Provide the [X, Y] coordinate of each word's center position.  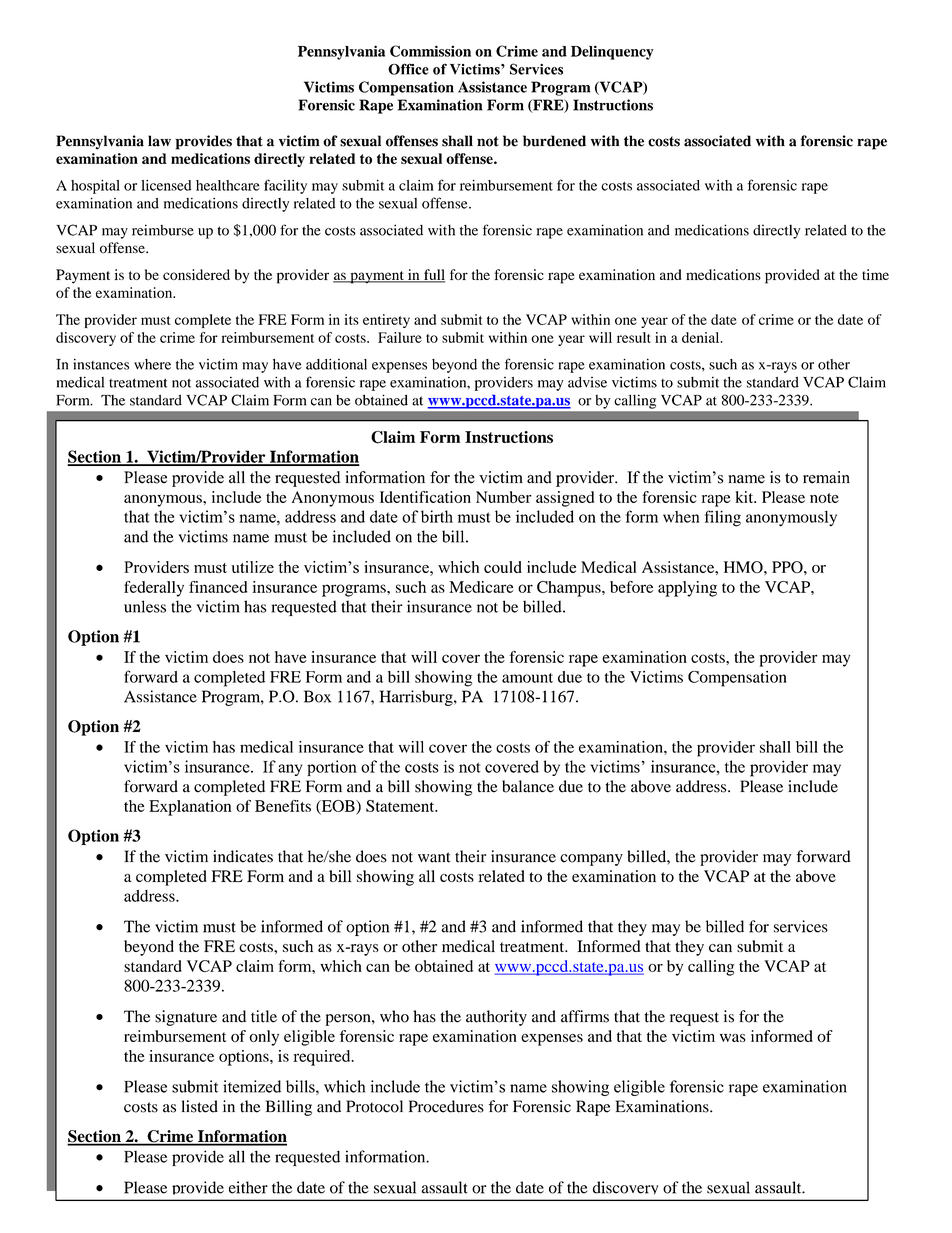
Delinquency [612, 52]
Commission [430, 51]
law [159, 141]
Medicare [481, 587]
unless [145, 606]
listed [200, 1106]
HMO [744, 567]
